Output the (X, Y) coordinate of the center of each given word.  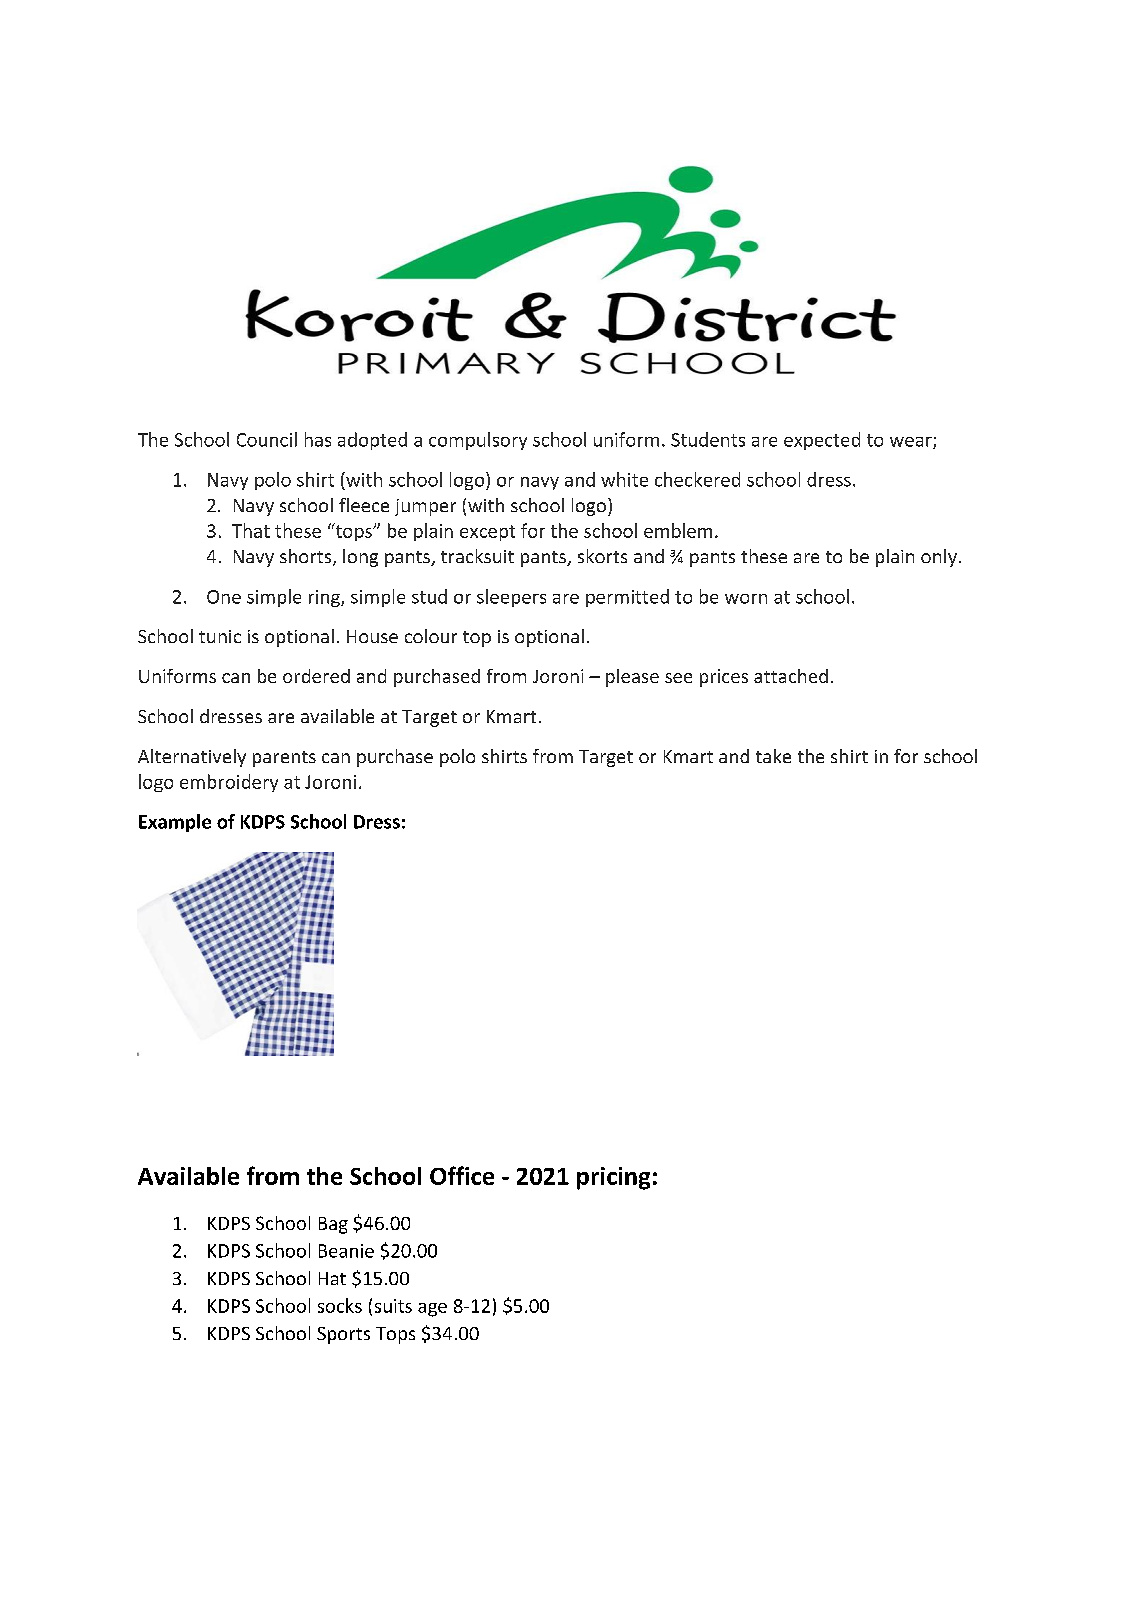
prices (724, 678)
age (432, 1310)
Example (175, 823)
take (773, 756)
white (624, 479)
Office (462, 1175)
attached (791, 676)
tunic (220, 636)
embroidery (229, 783)
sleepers (511, 598)
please (632, 678)
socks (340, 1305)
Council (267, 439)
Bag (333, 1225)
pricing (613, 1178)
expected (822, 441)
